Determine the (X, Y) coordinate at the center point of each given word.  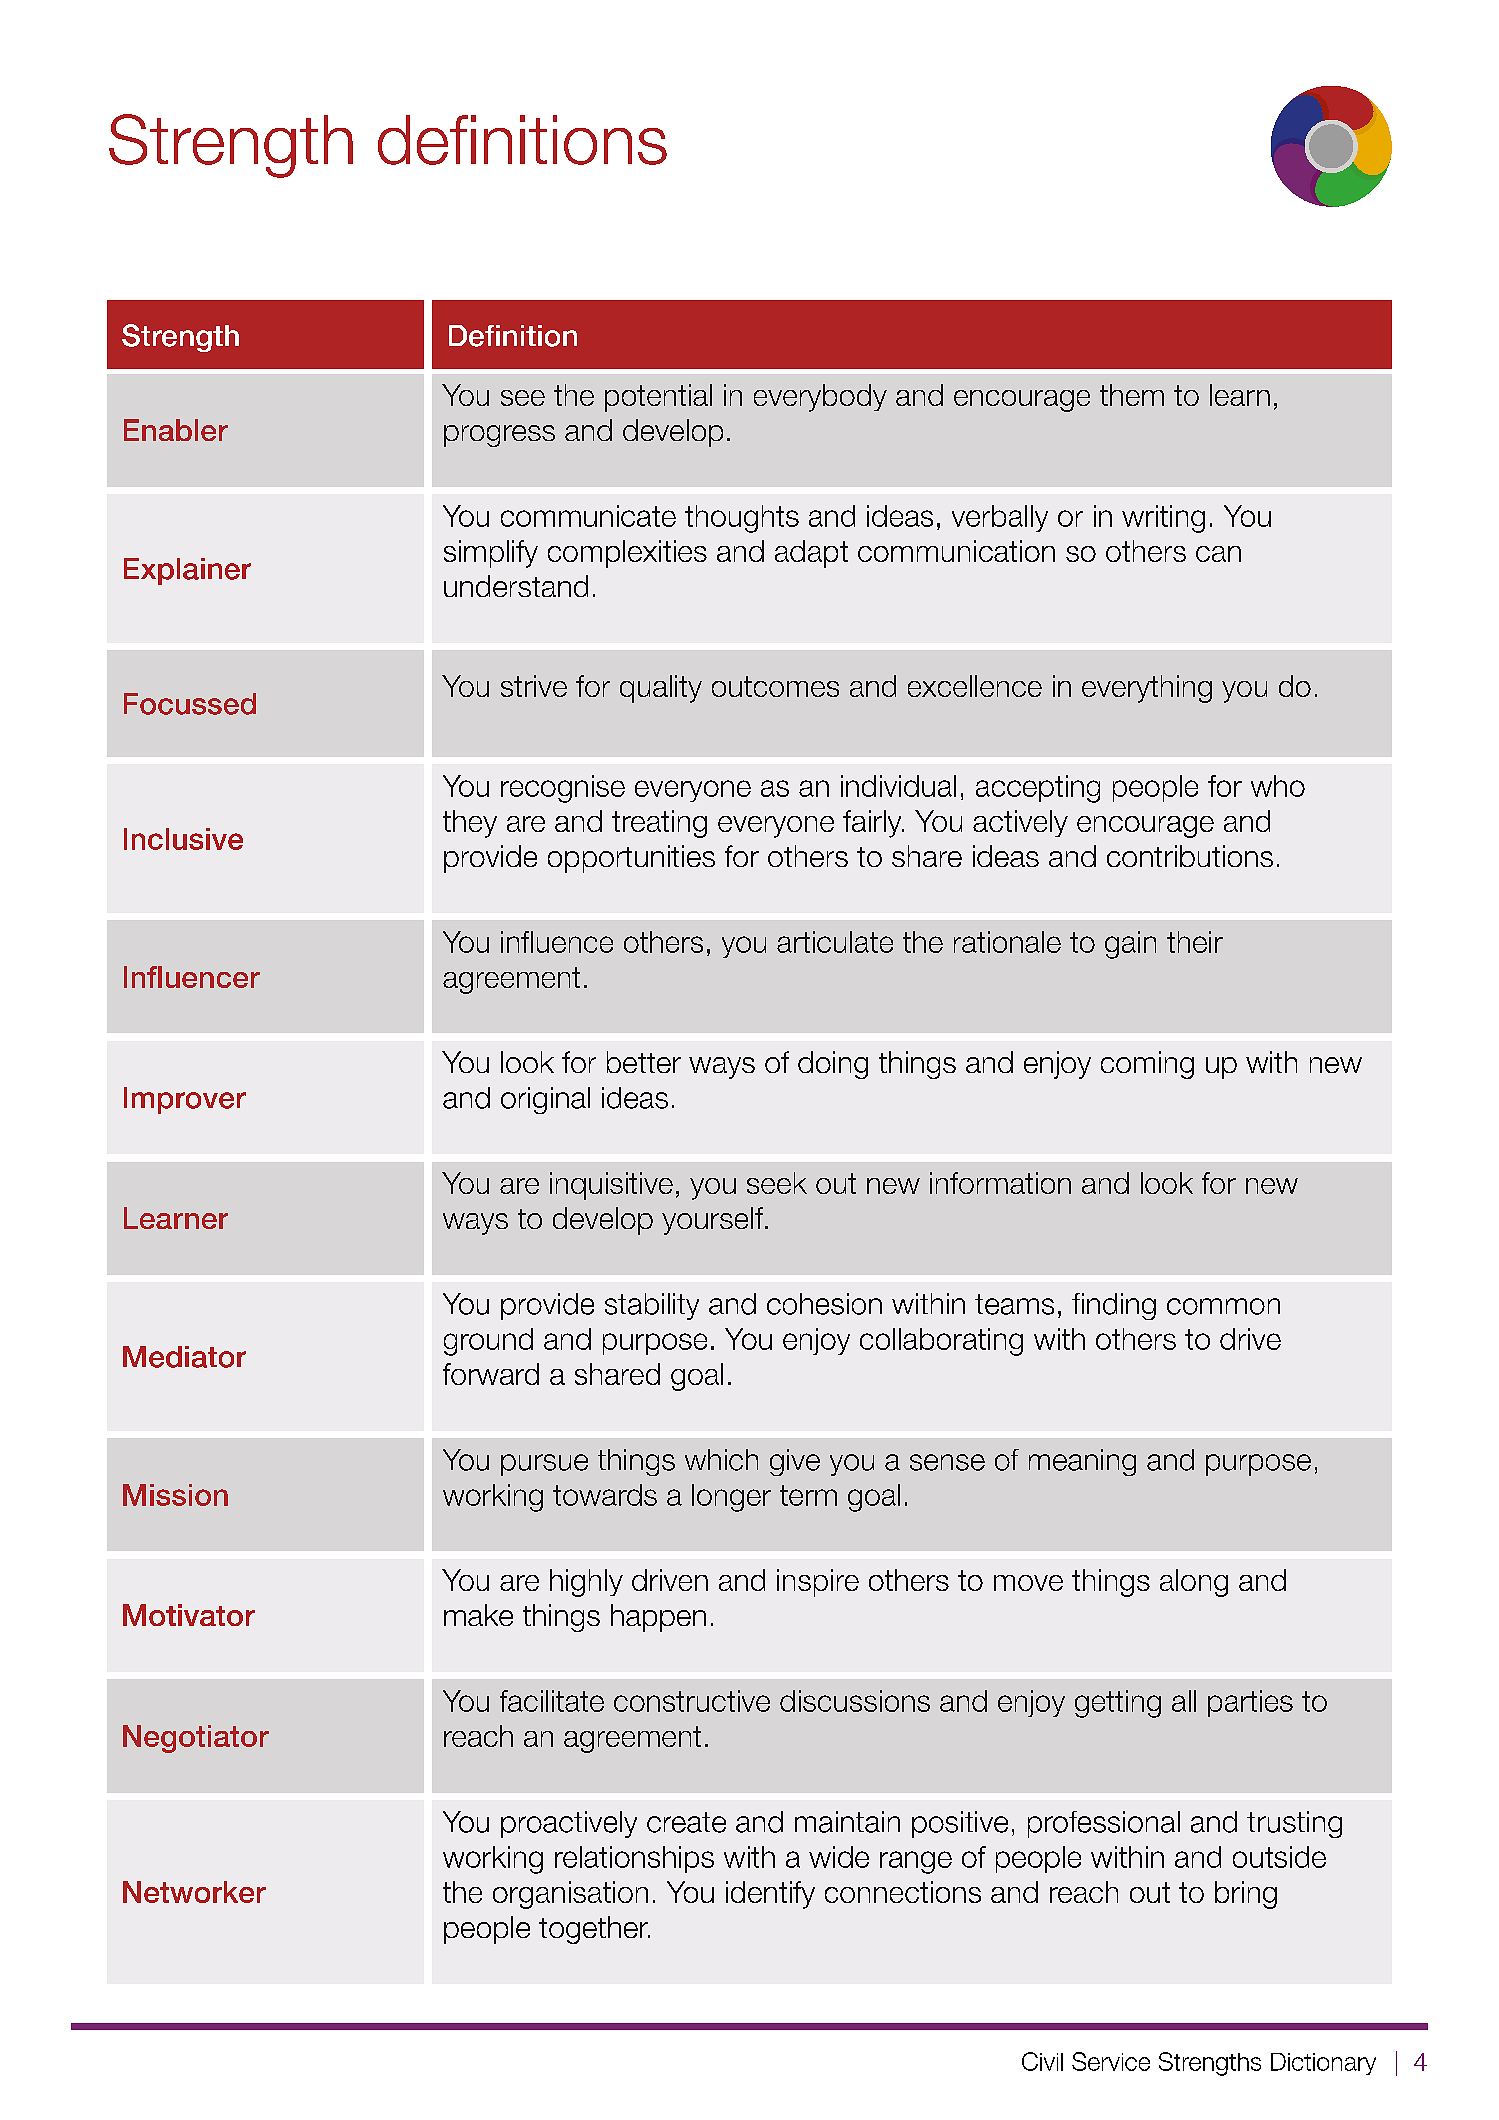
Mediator (184, 1357)
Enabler (176, 430)
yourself (712, 1221)
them (1132, 395)
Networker (194, 1892)
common (1223, 1306)
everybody (820, 398)
